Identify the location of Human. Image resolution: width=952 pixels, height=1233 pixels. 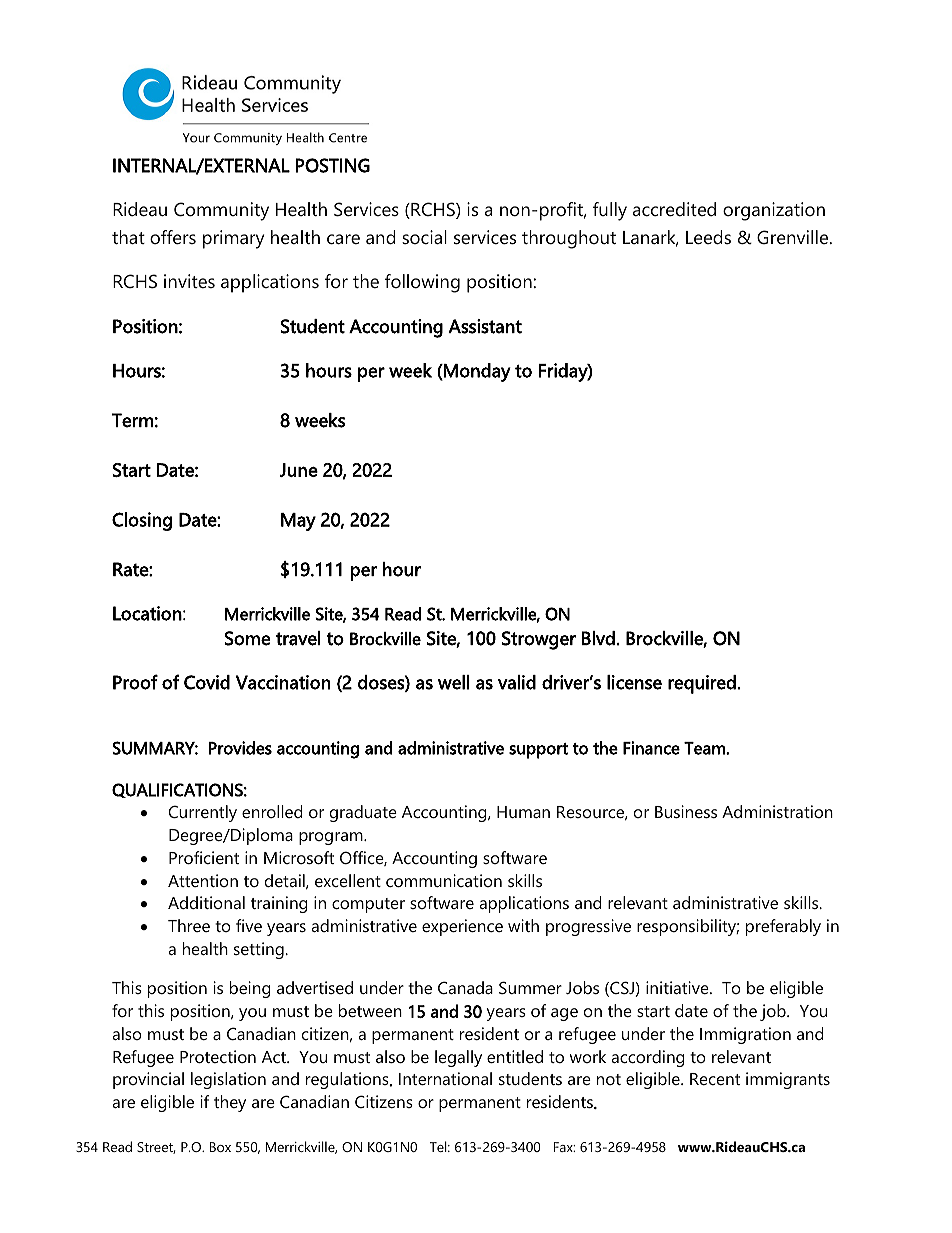
(523, 812).
